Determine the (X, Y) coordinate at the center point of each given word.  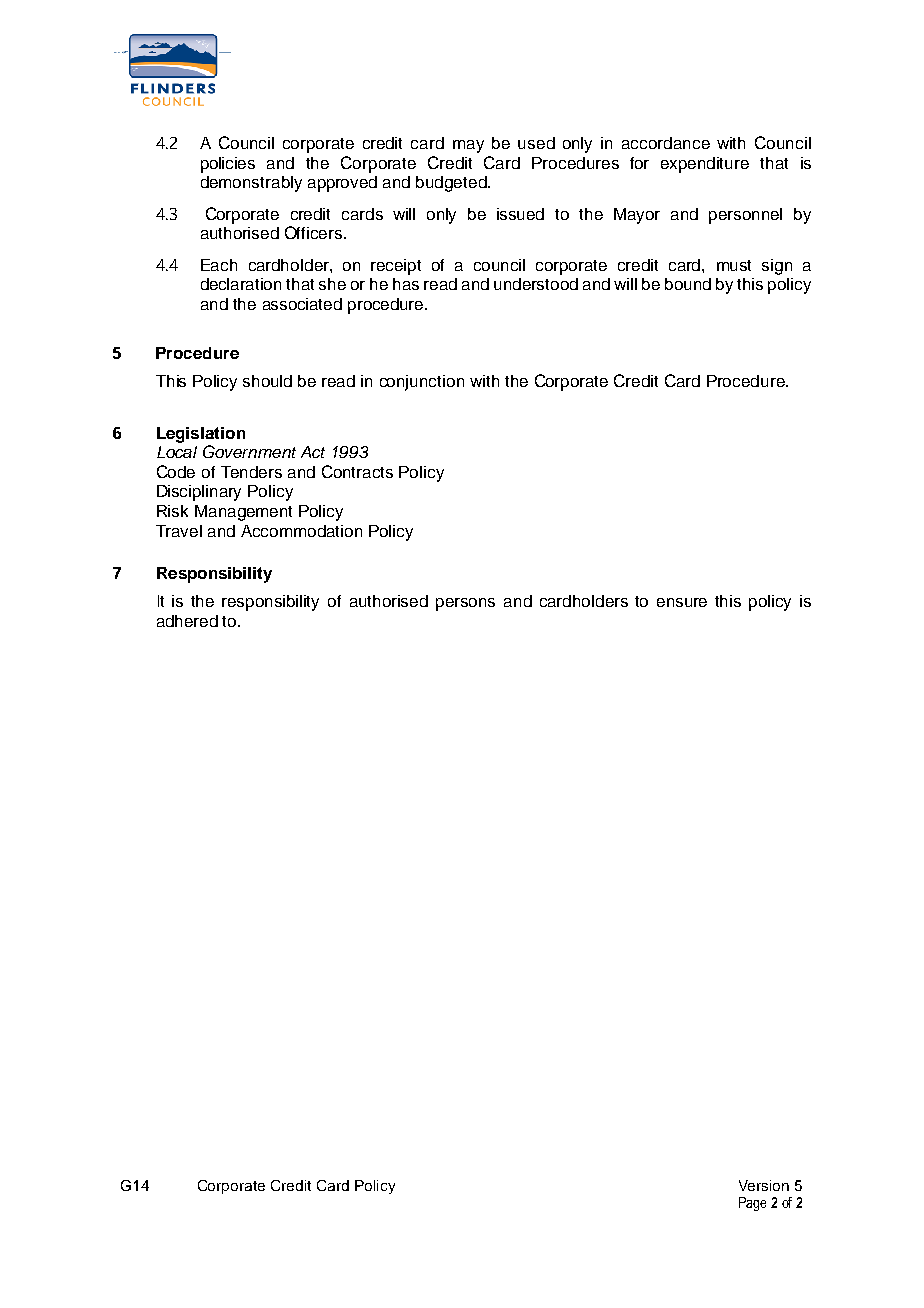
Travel (179, 531)
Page (752, 1204)
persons (465, 604)
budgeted (452, 184)
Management (243, 513)
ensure (682, 602)
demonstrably (251, 184)
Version (764, 1185)
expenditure (705, 165)
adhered (187, 621)
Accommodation (301, 531)
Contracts (357, 471)
